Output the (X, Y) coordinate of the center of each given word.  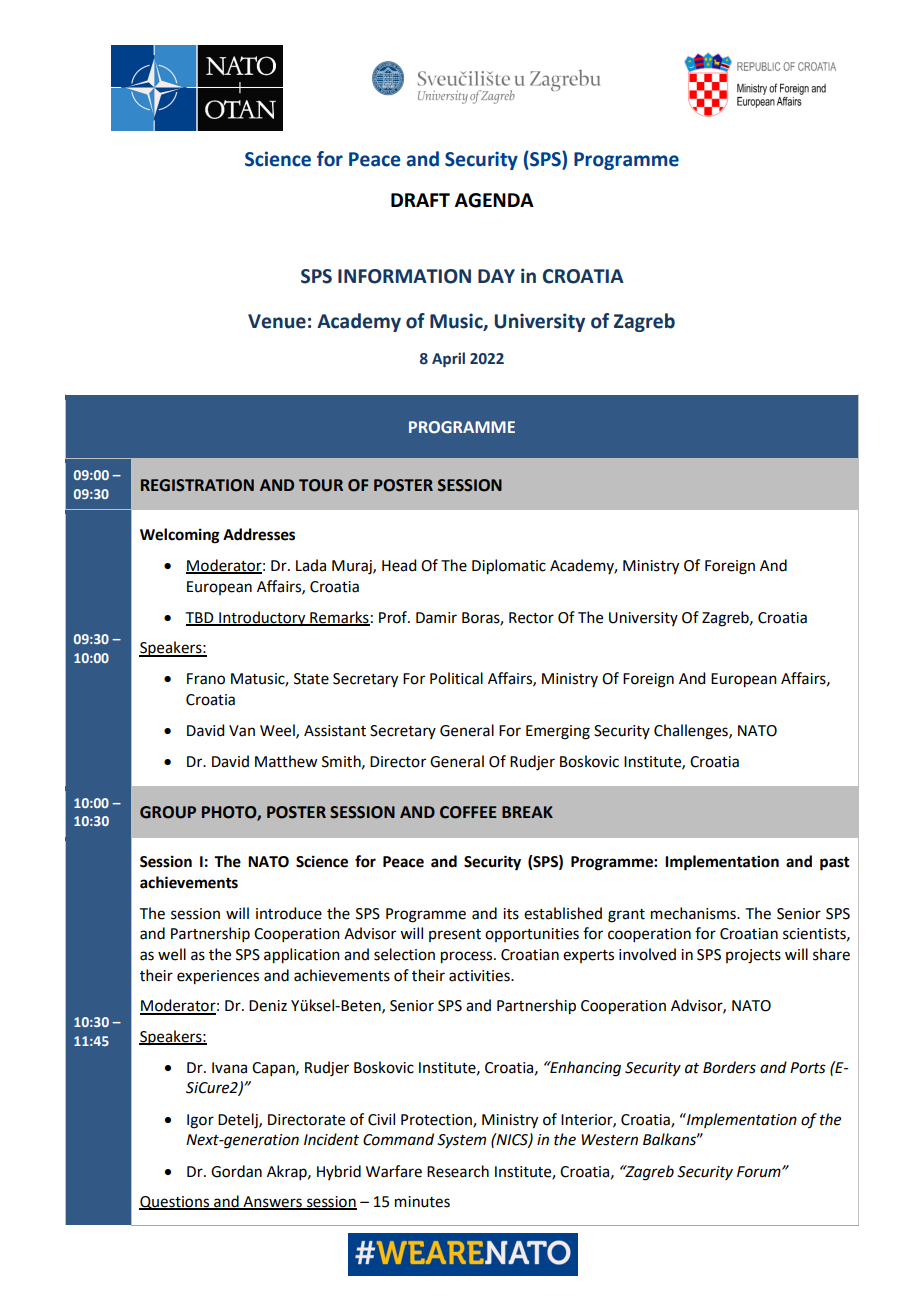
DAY (496, 276)
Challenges (692, 732)
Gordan (236, 1171)
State (311, 679)
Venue (277, 321)
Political (456, 678)
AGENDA (494, 200)
